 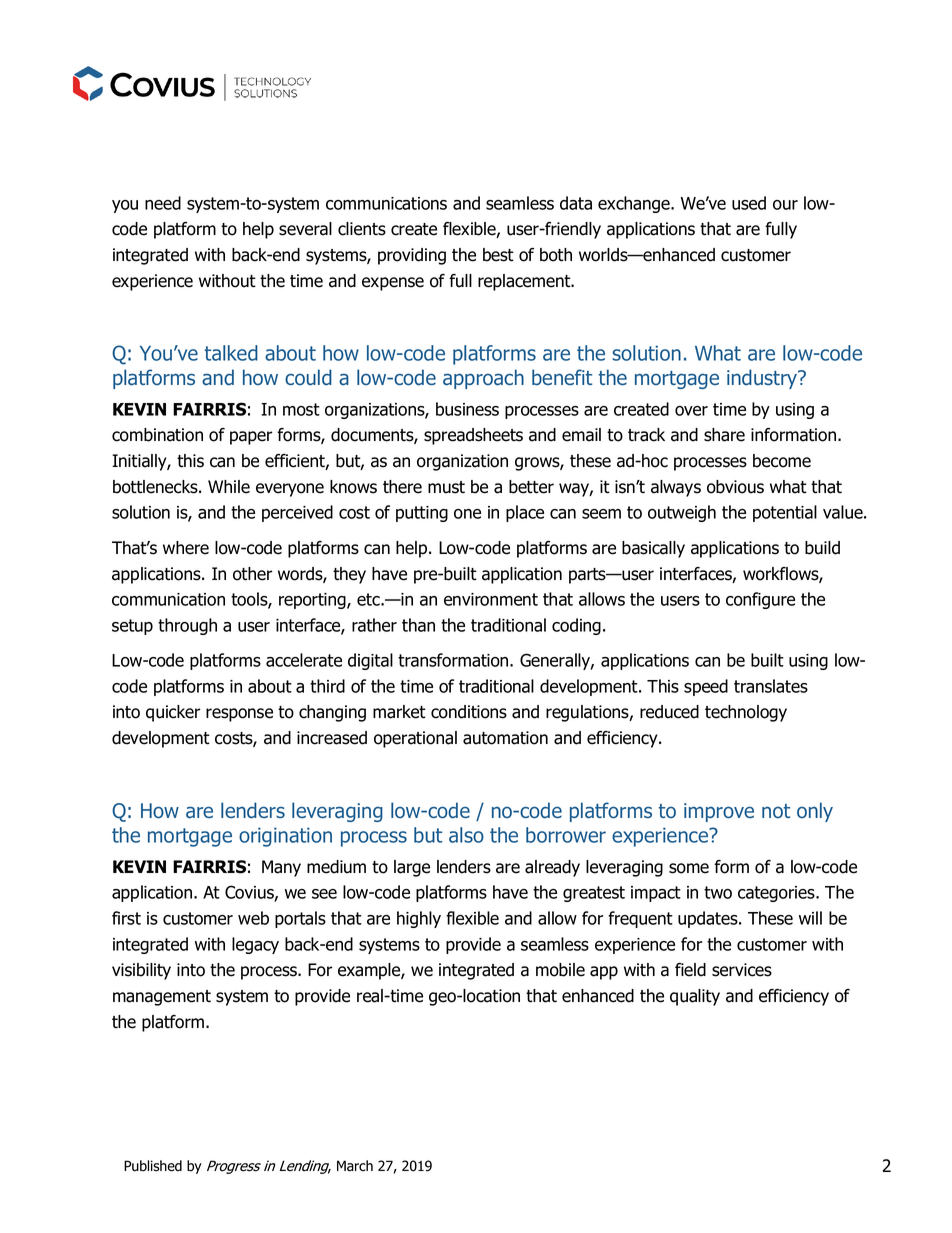 I want to click on Published, so click(x=153, y=1166).
